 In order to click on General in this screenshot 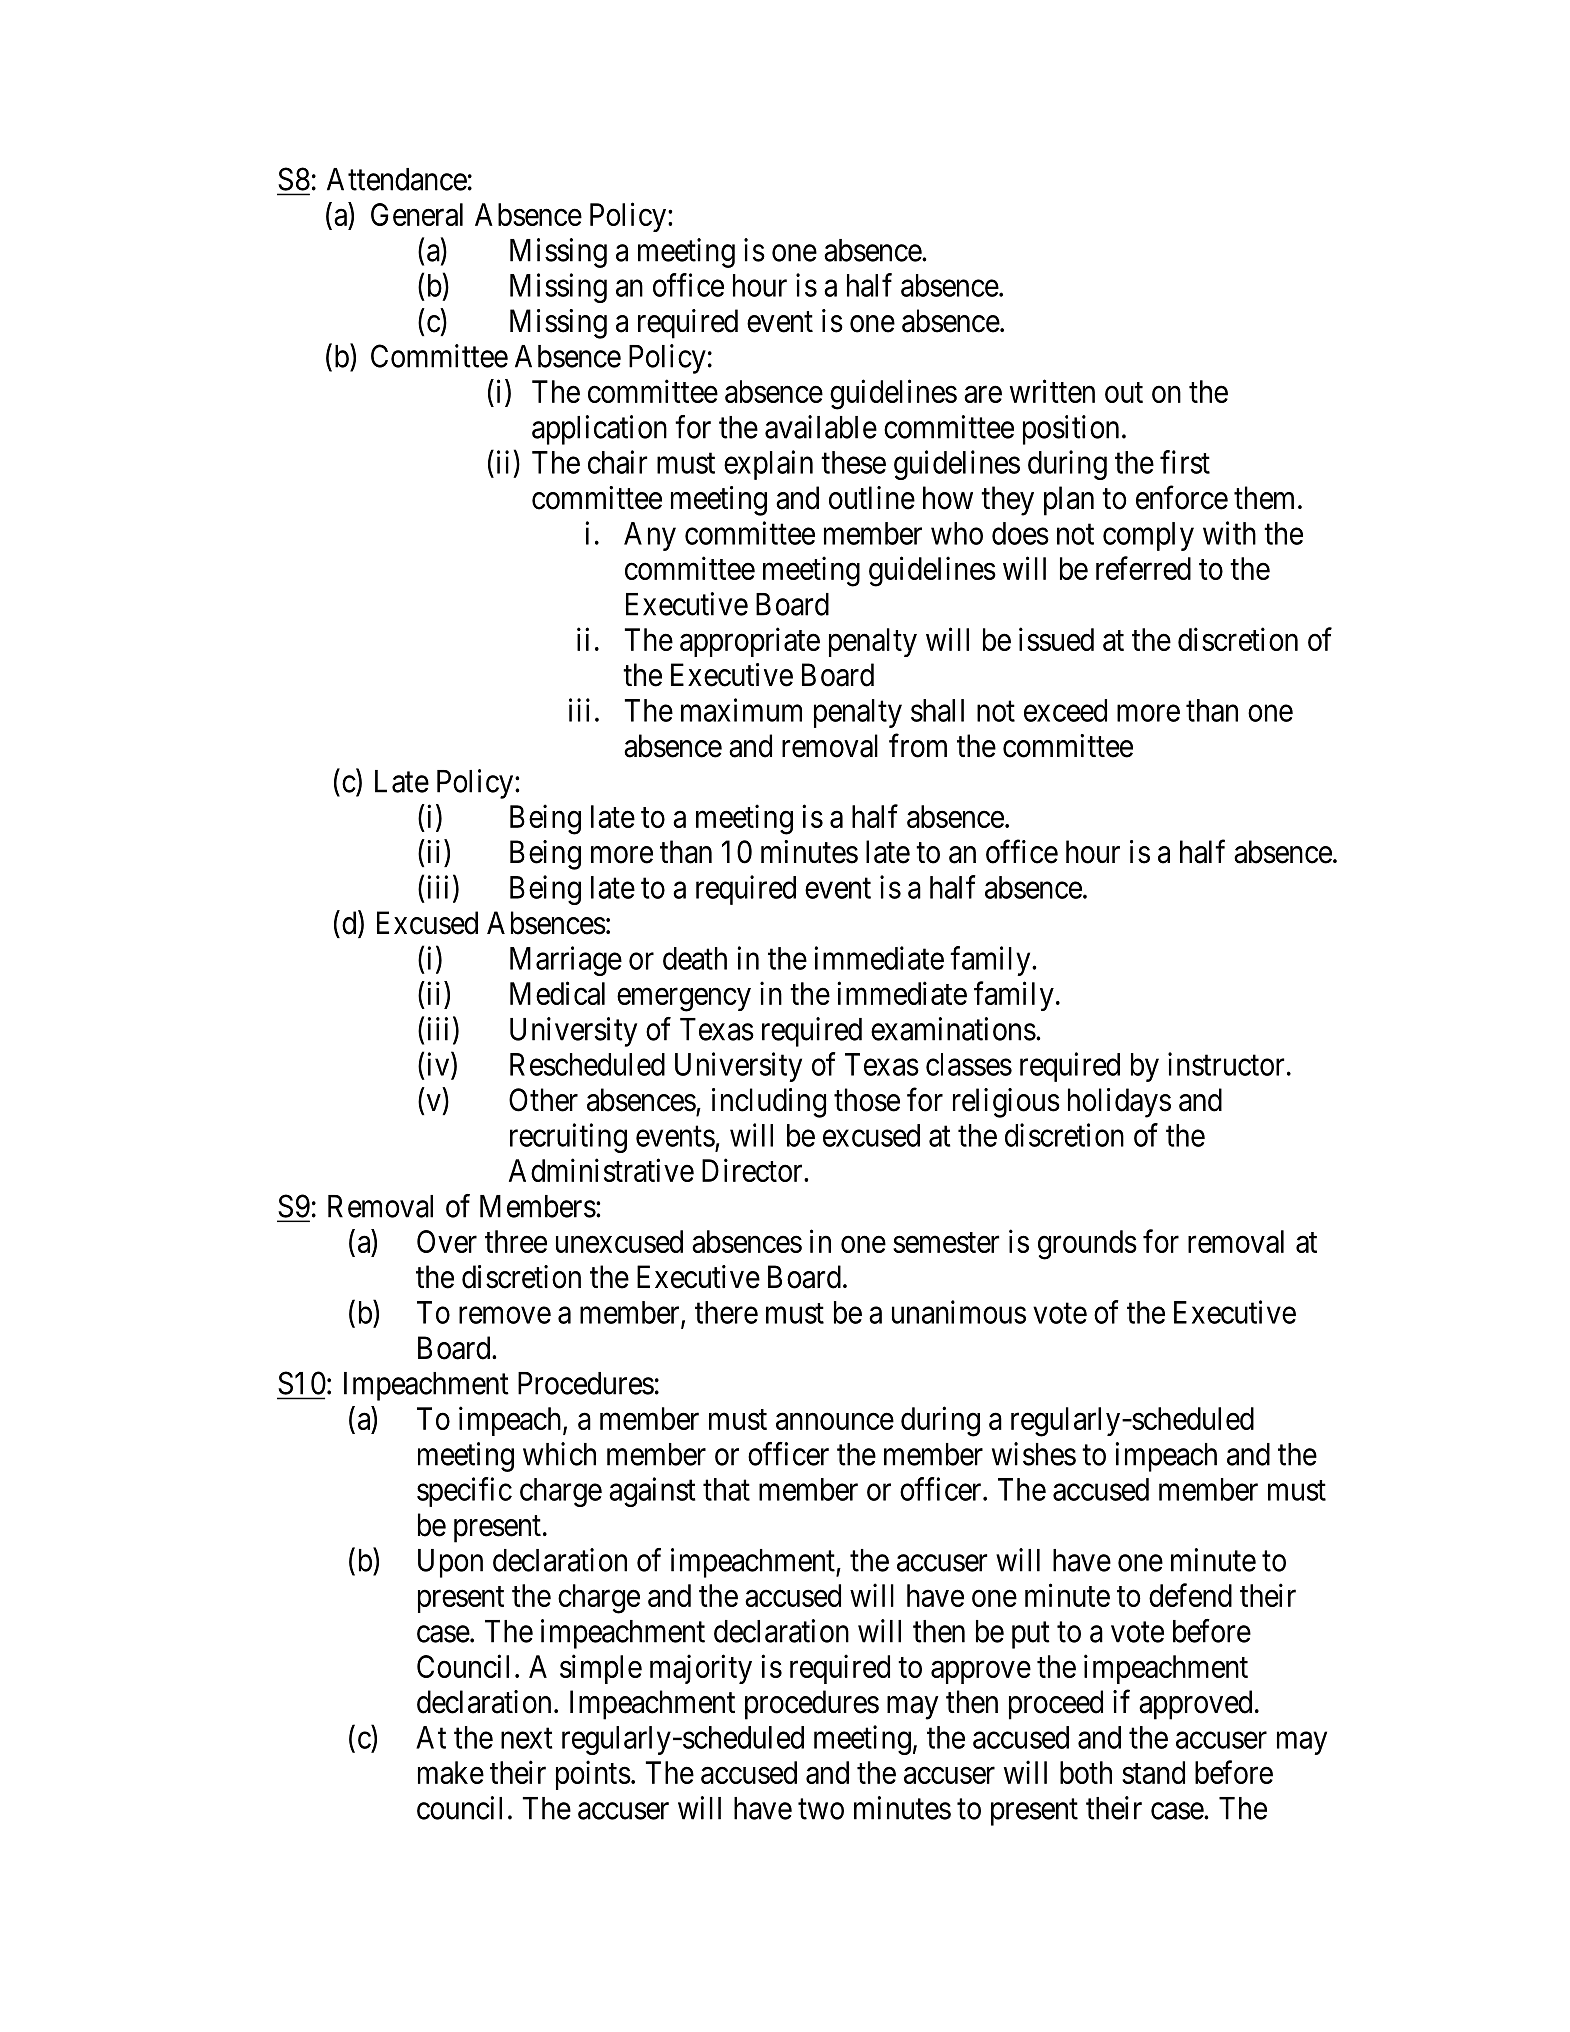, I will do `click(417, 214)`.
